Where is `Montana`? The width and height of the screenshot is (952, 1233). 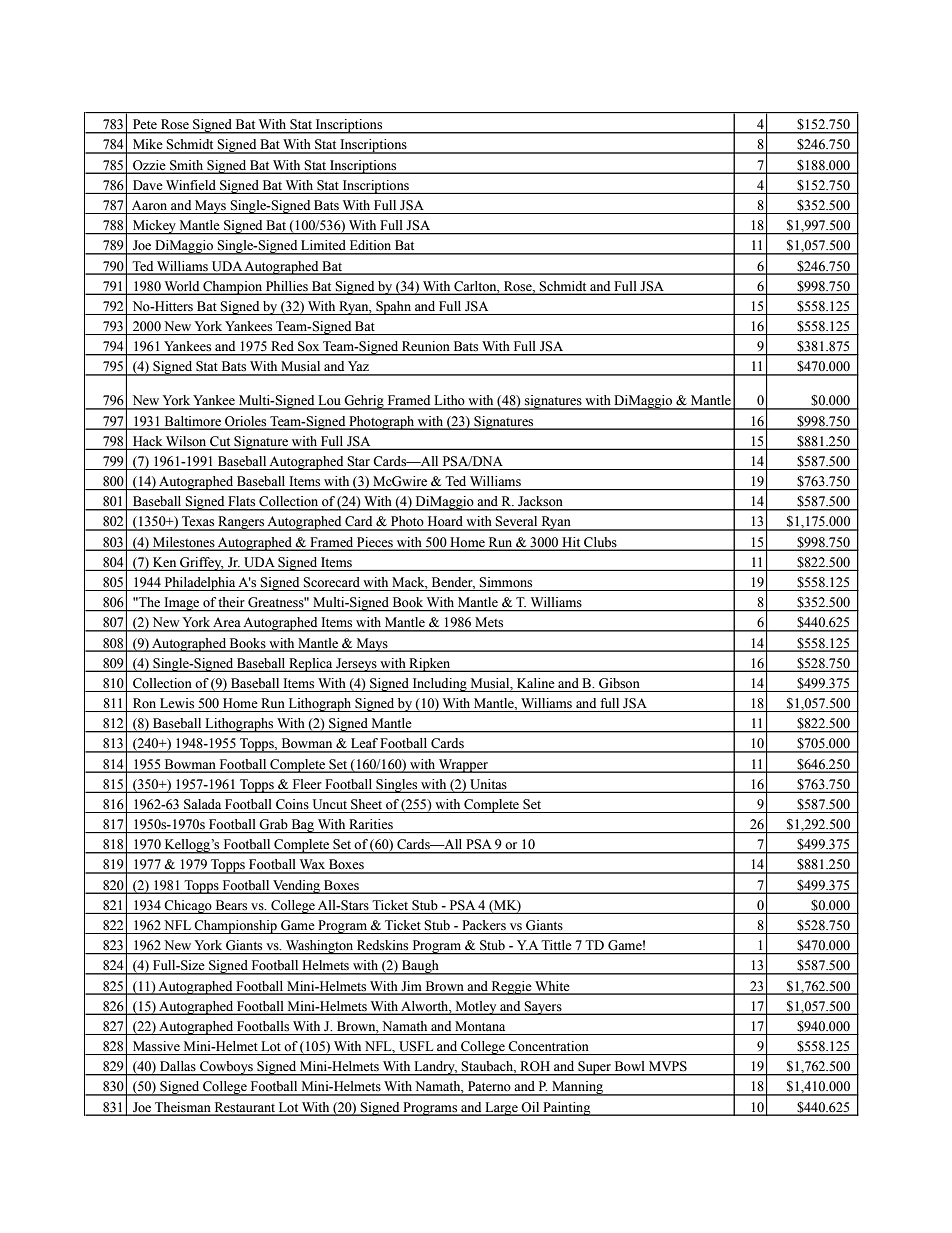 Montana is located at coordinates (480, 1026).
